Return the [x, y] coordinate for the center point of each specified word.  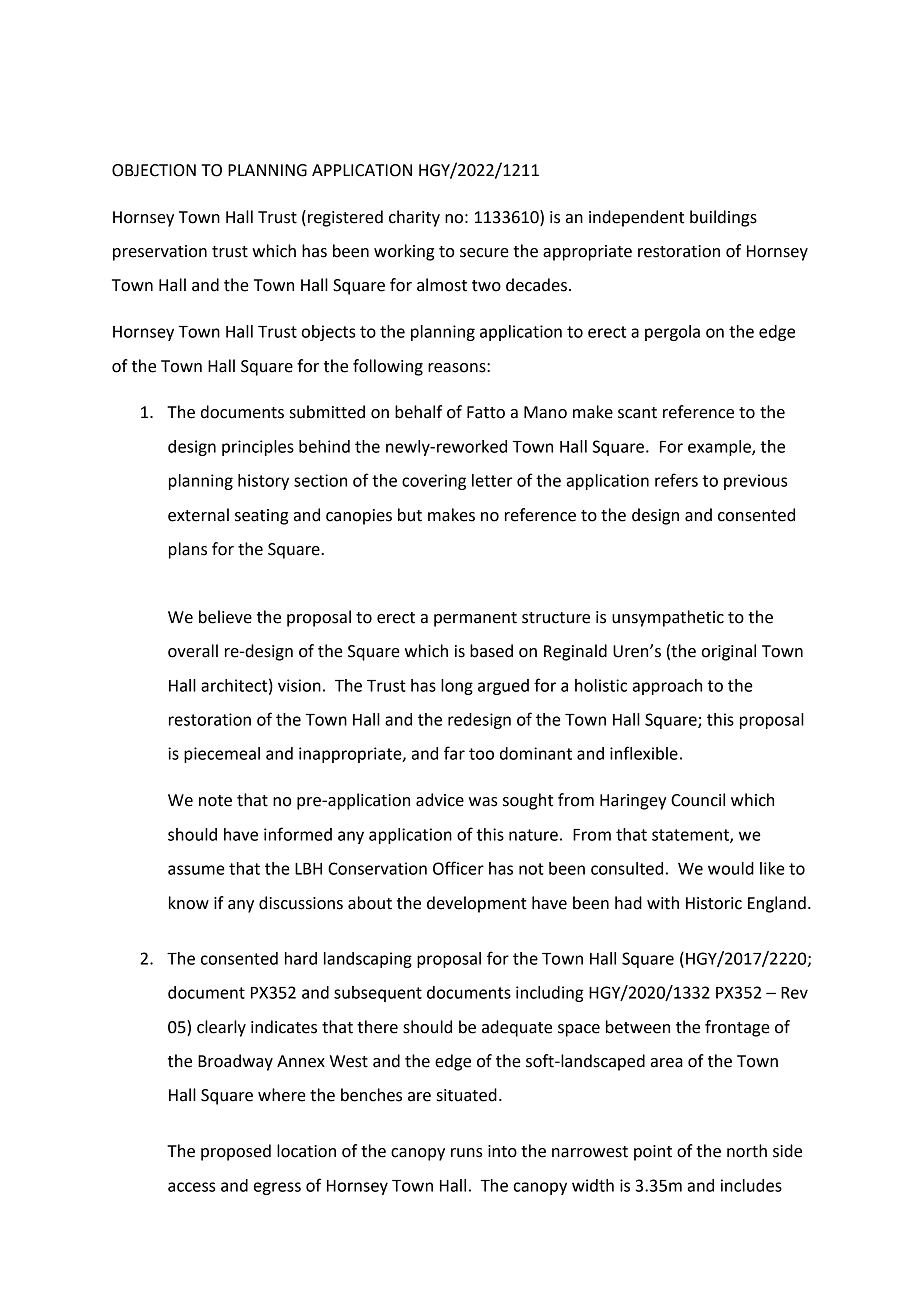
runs [467, 1153]
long [457, 687]
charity [414, 218]
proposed [236, 1152]
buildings [723, 218]
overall [193, 651]
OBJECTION [154, 170]
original [728, 652]
